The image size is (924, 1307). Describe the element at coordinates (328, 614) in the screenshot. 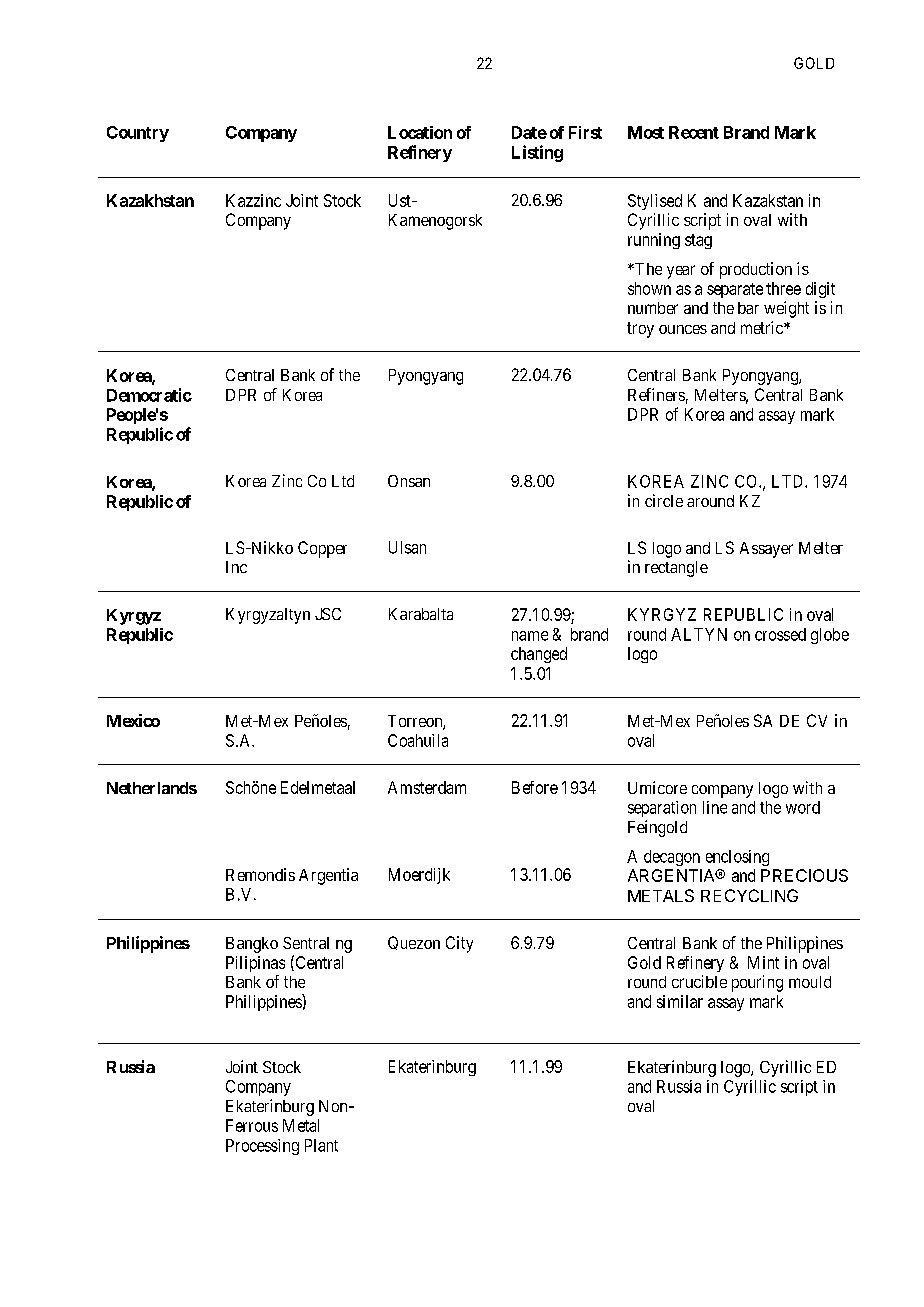

I see `JSC` at that location.
